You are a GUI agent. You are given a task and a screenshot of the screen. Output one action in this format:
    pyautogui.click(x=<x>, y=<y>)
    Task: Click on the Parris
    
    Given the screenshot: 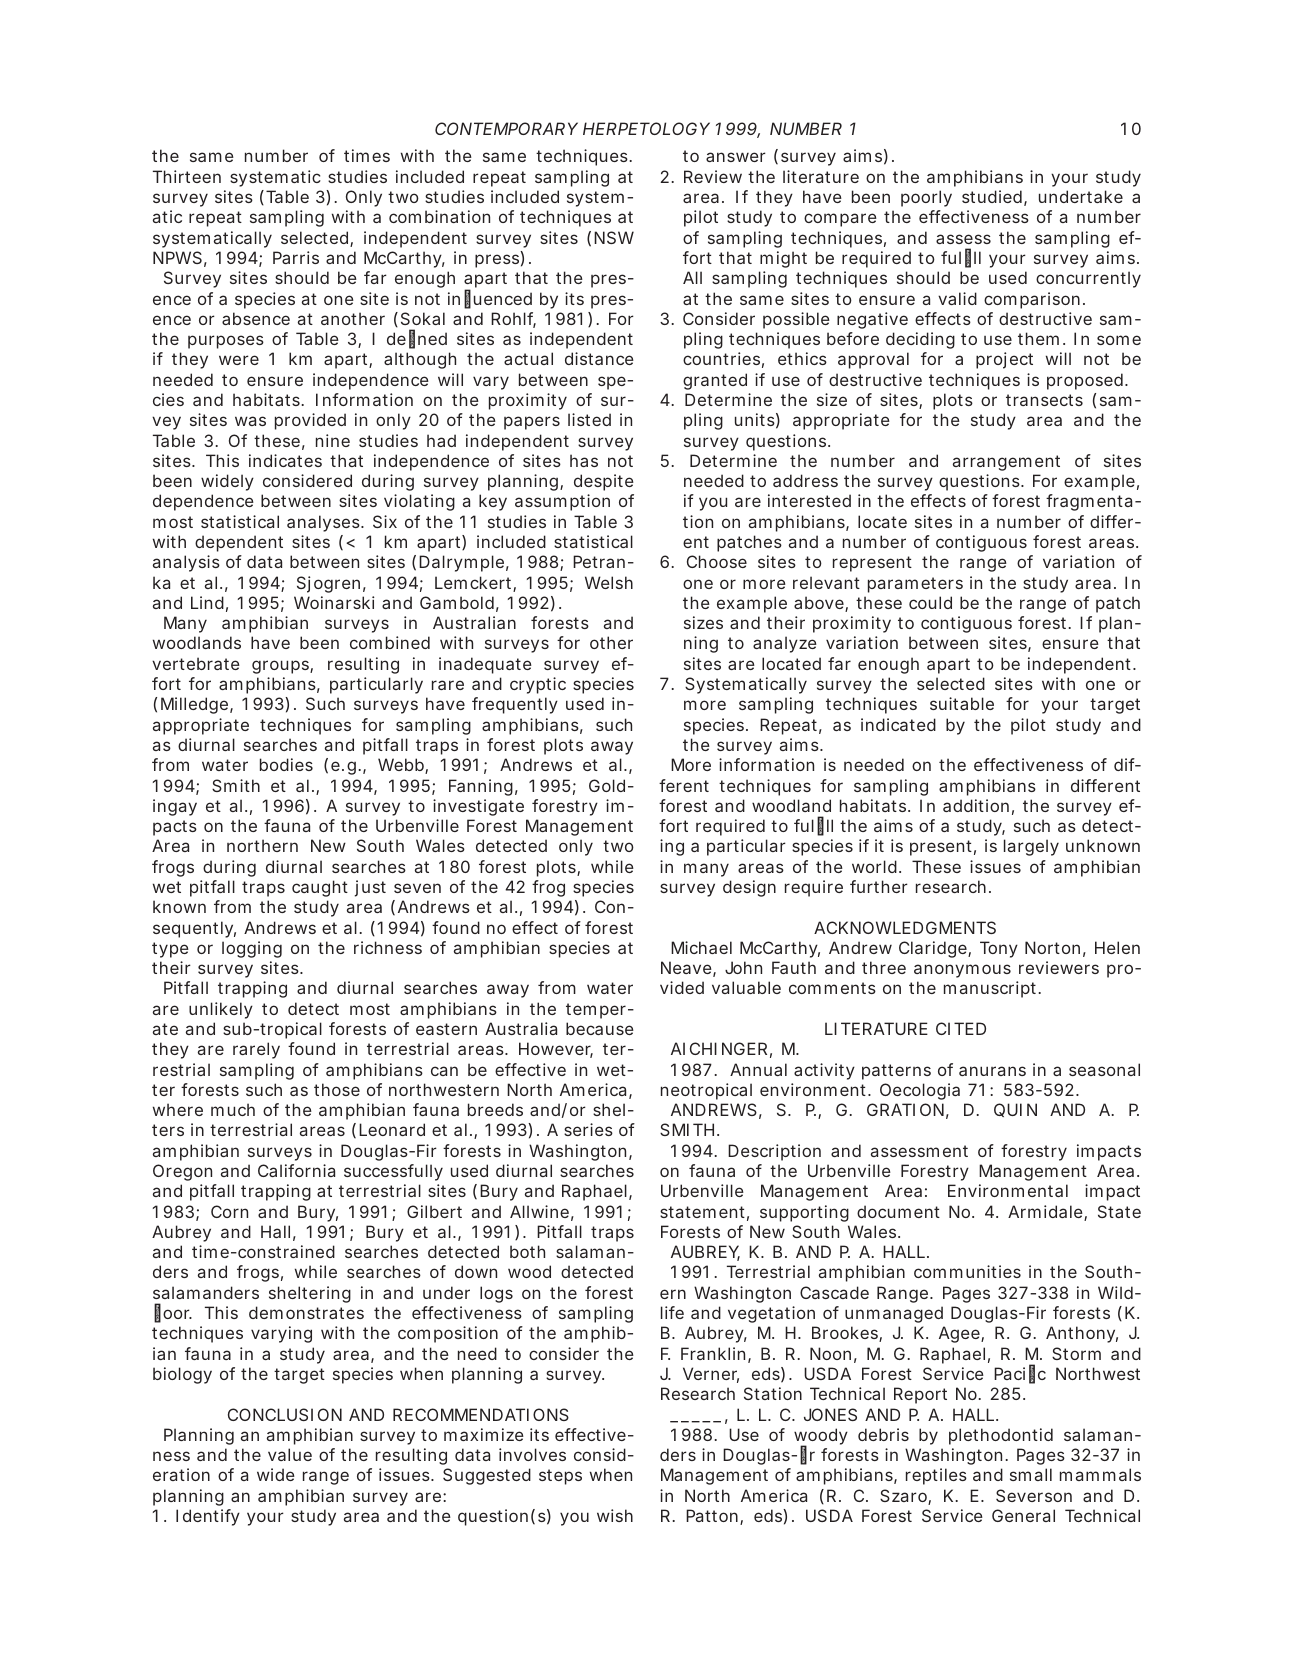 What is the action you would take?
    pyautogui.click(x=296, y=257)
